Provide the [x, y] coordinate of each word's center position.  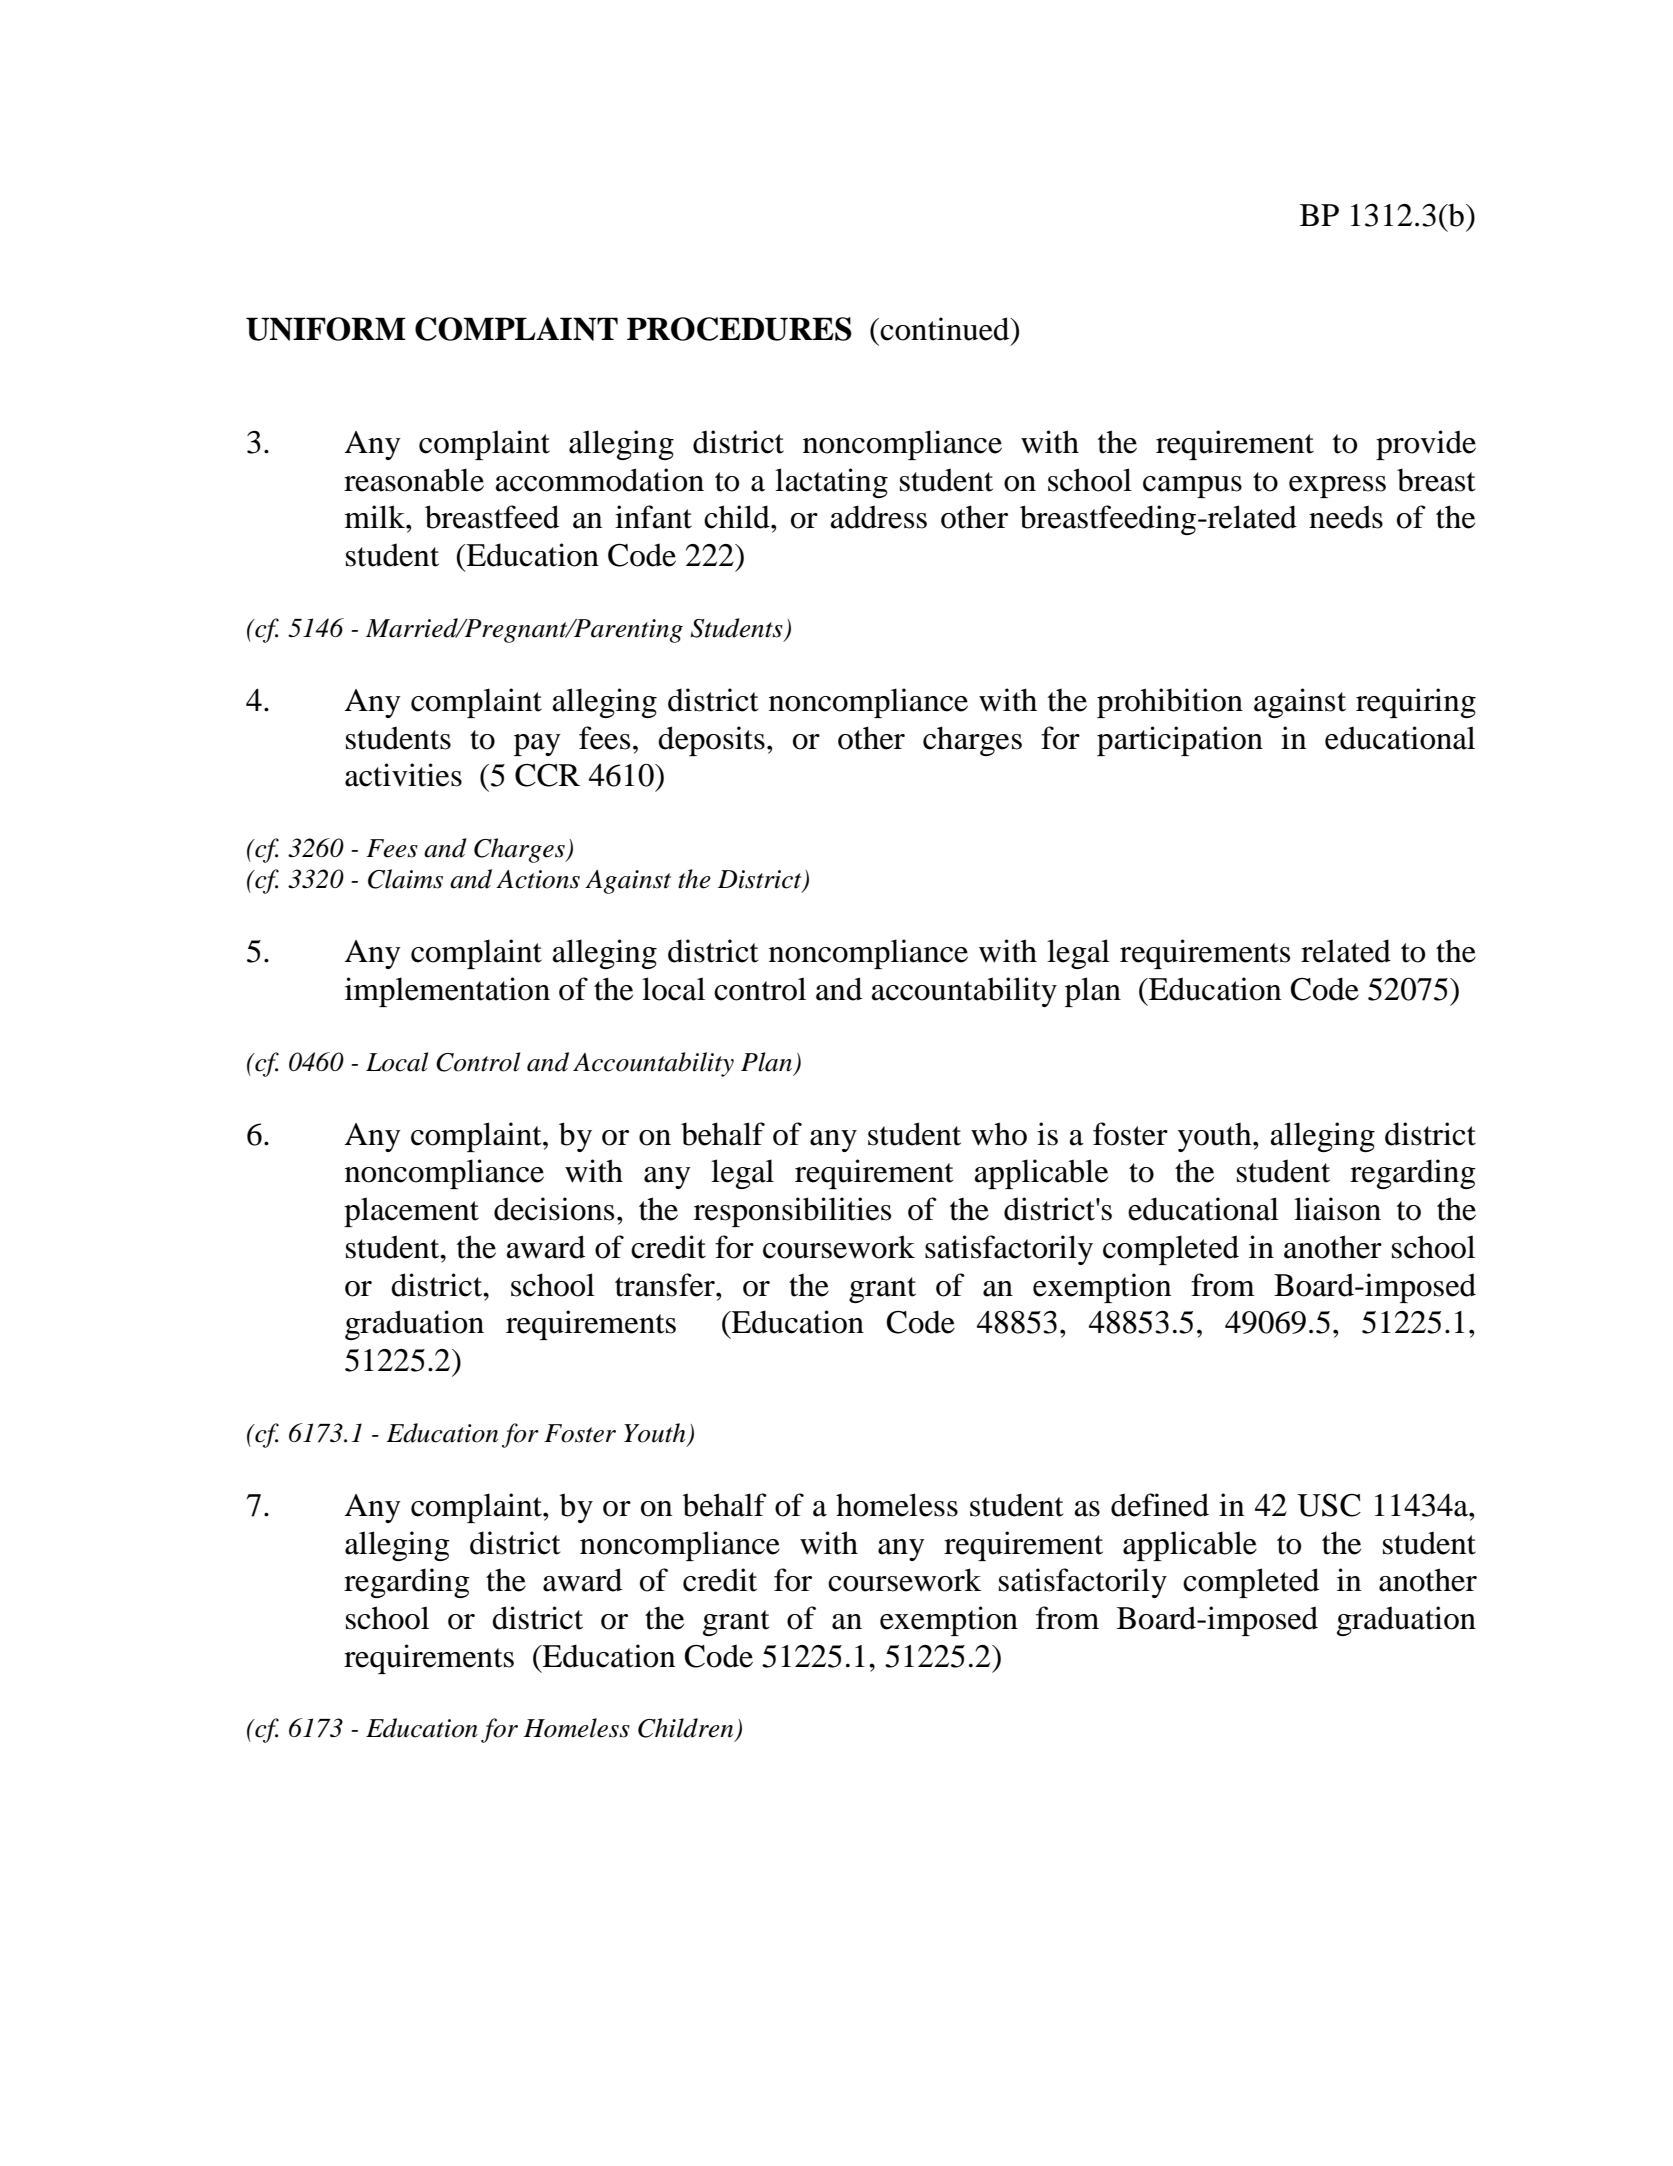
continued [945, 329]
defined [1160, 1505]
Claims [405, 879]
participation [1180, 741]
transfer [666, 1285]
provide [1426, 445]
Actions [538, 879]
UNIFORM [326, 329]
